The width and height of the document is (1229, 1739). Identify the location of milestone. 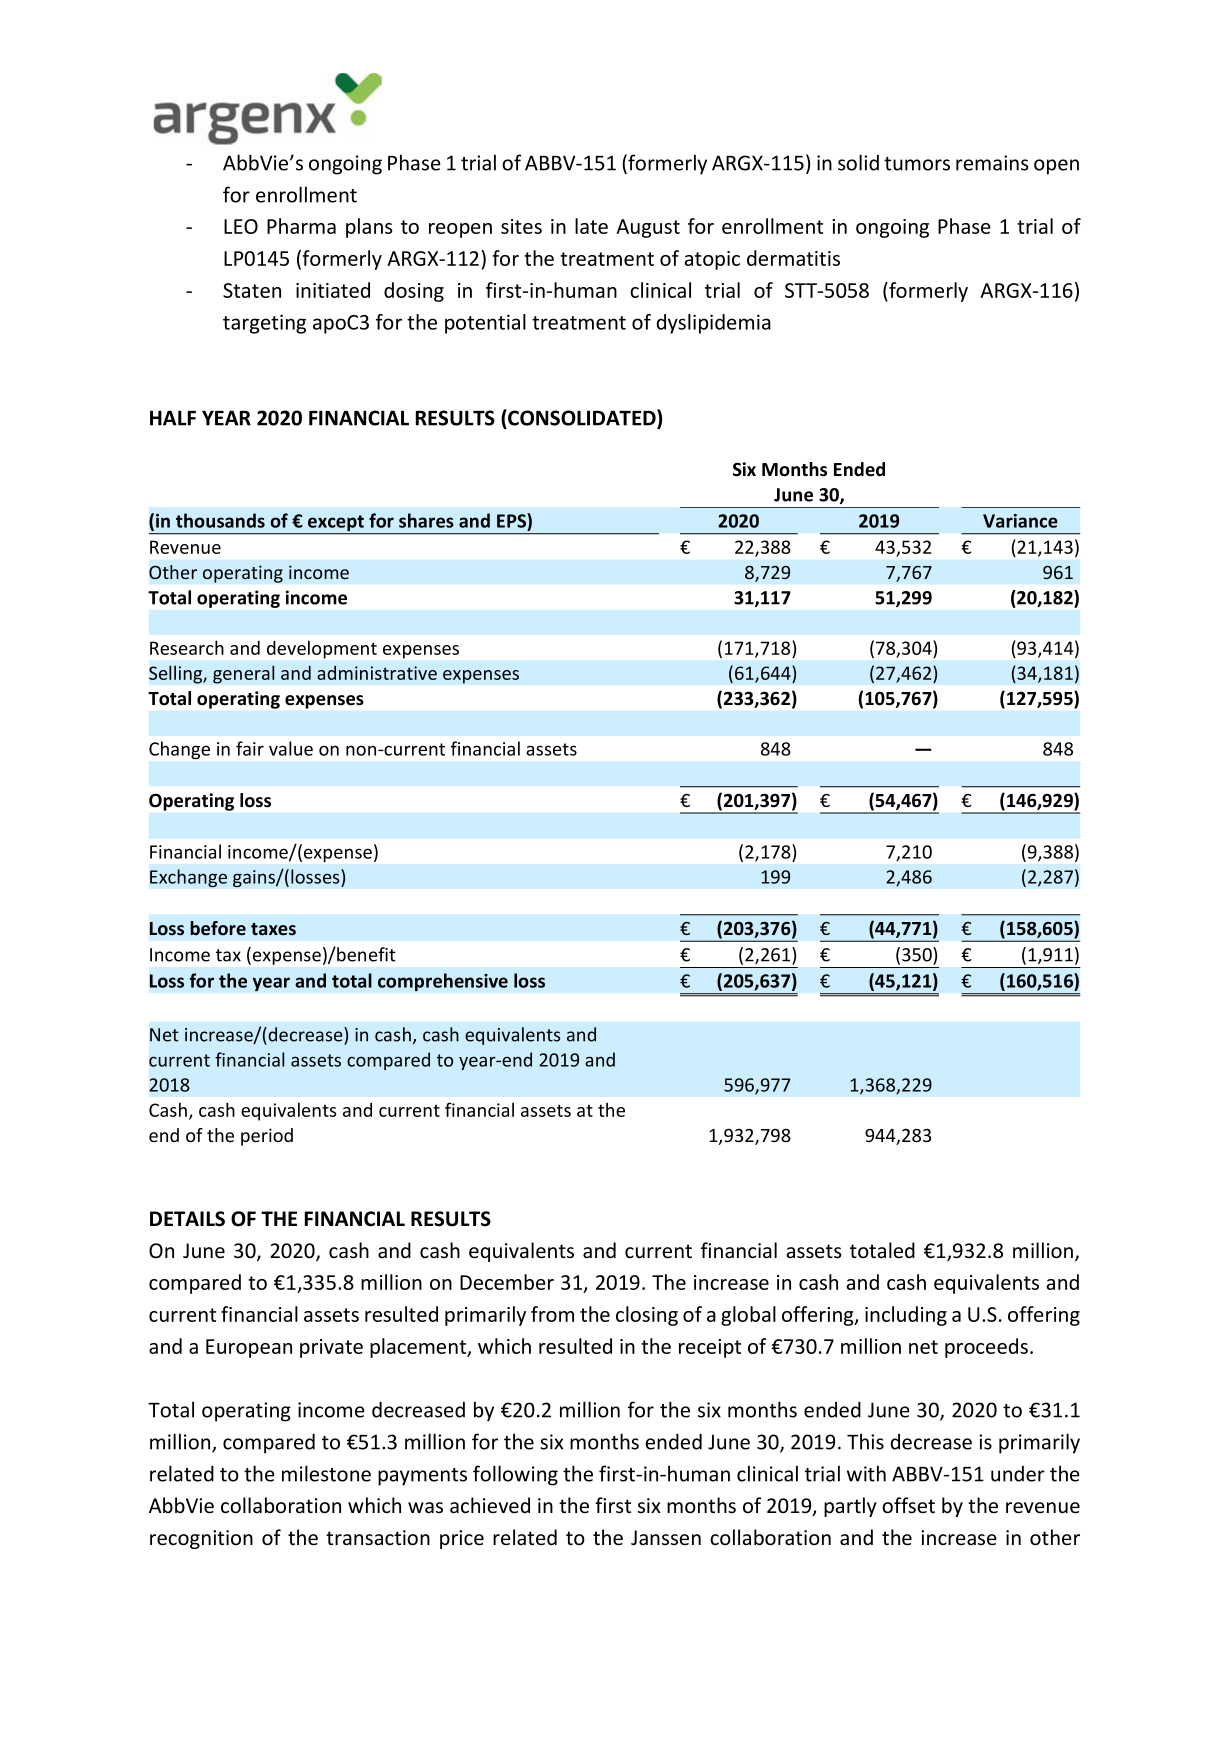
(326, 1473).
